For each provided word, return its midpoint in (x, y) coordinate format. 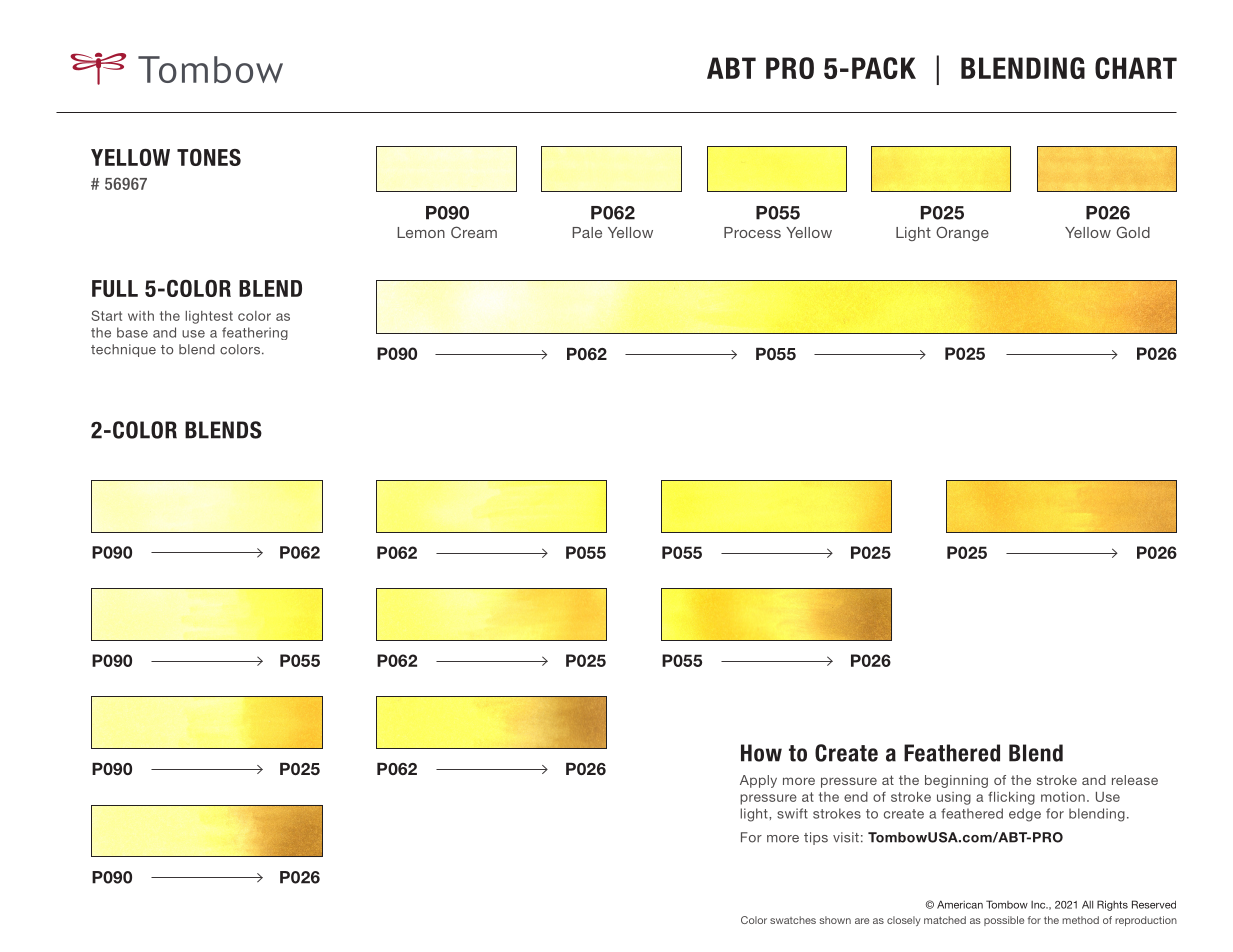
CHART (1136, 68)
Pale (587, 232)
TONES (209, 157)
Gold (1133, 232)
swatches (793, 920)
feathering (255, 333)
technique (123, 350)
